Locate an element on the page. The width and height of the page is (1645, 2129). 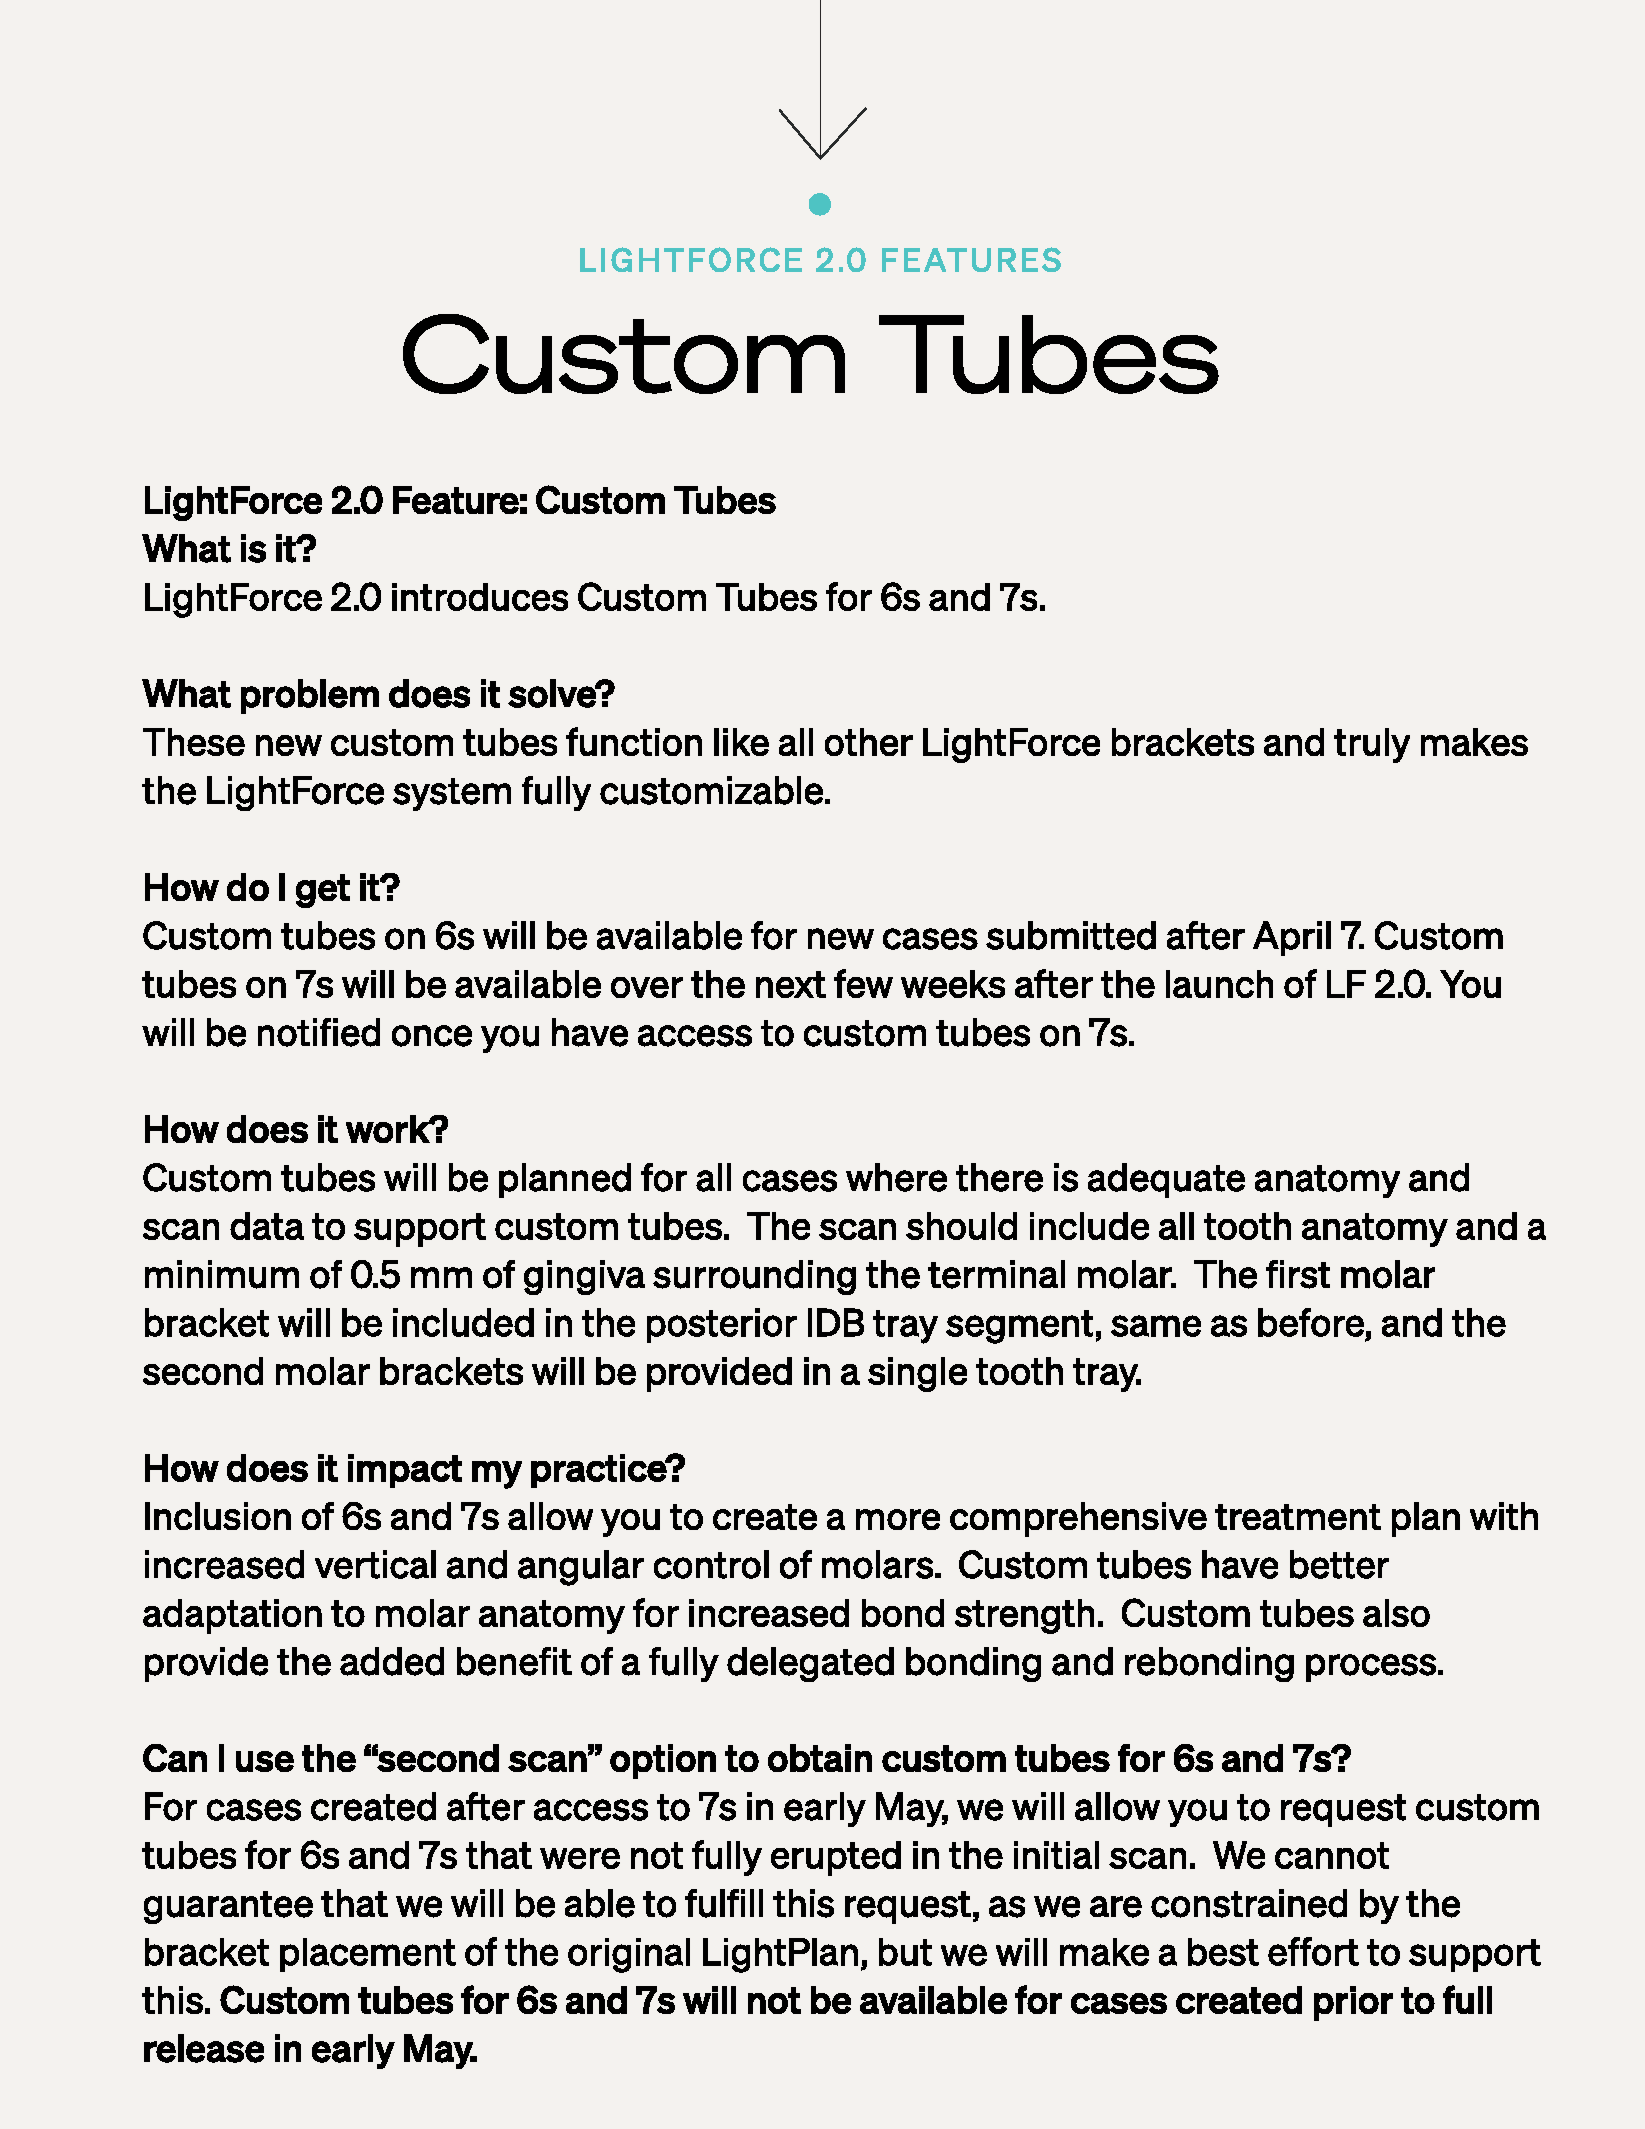
few is located at coordinates (863, 983).
